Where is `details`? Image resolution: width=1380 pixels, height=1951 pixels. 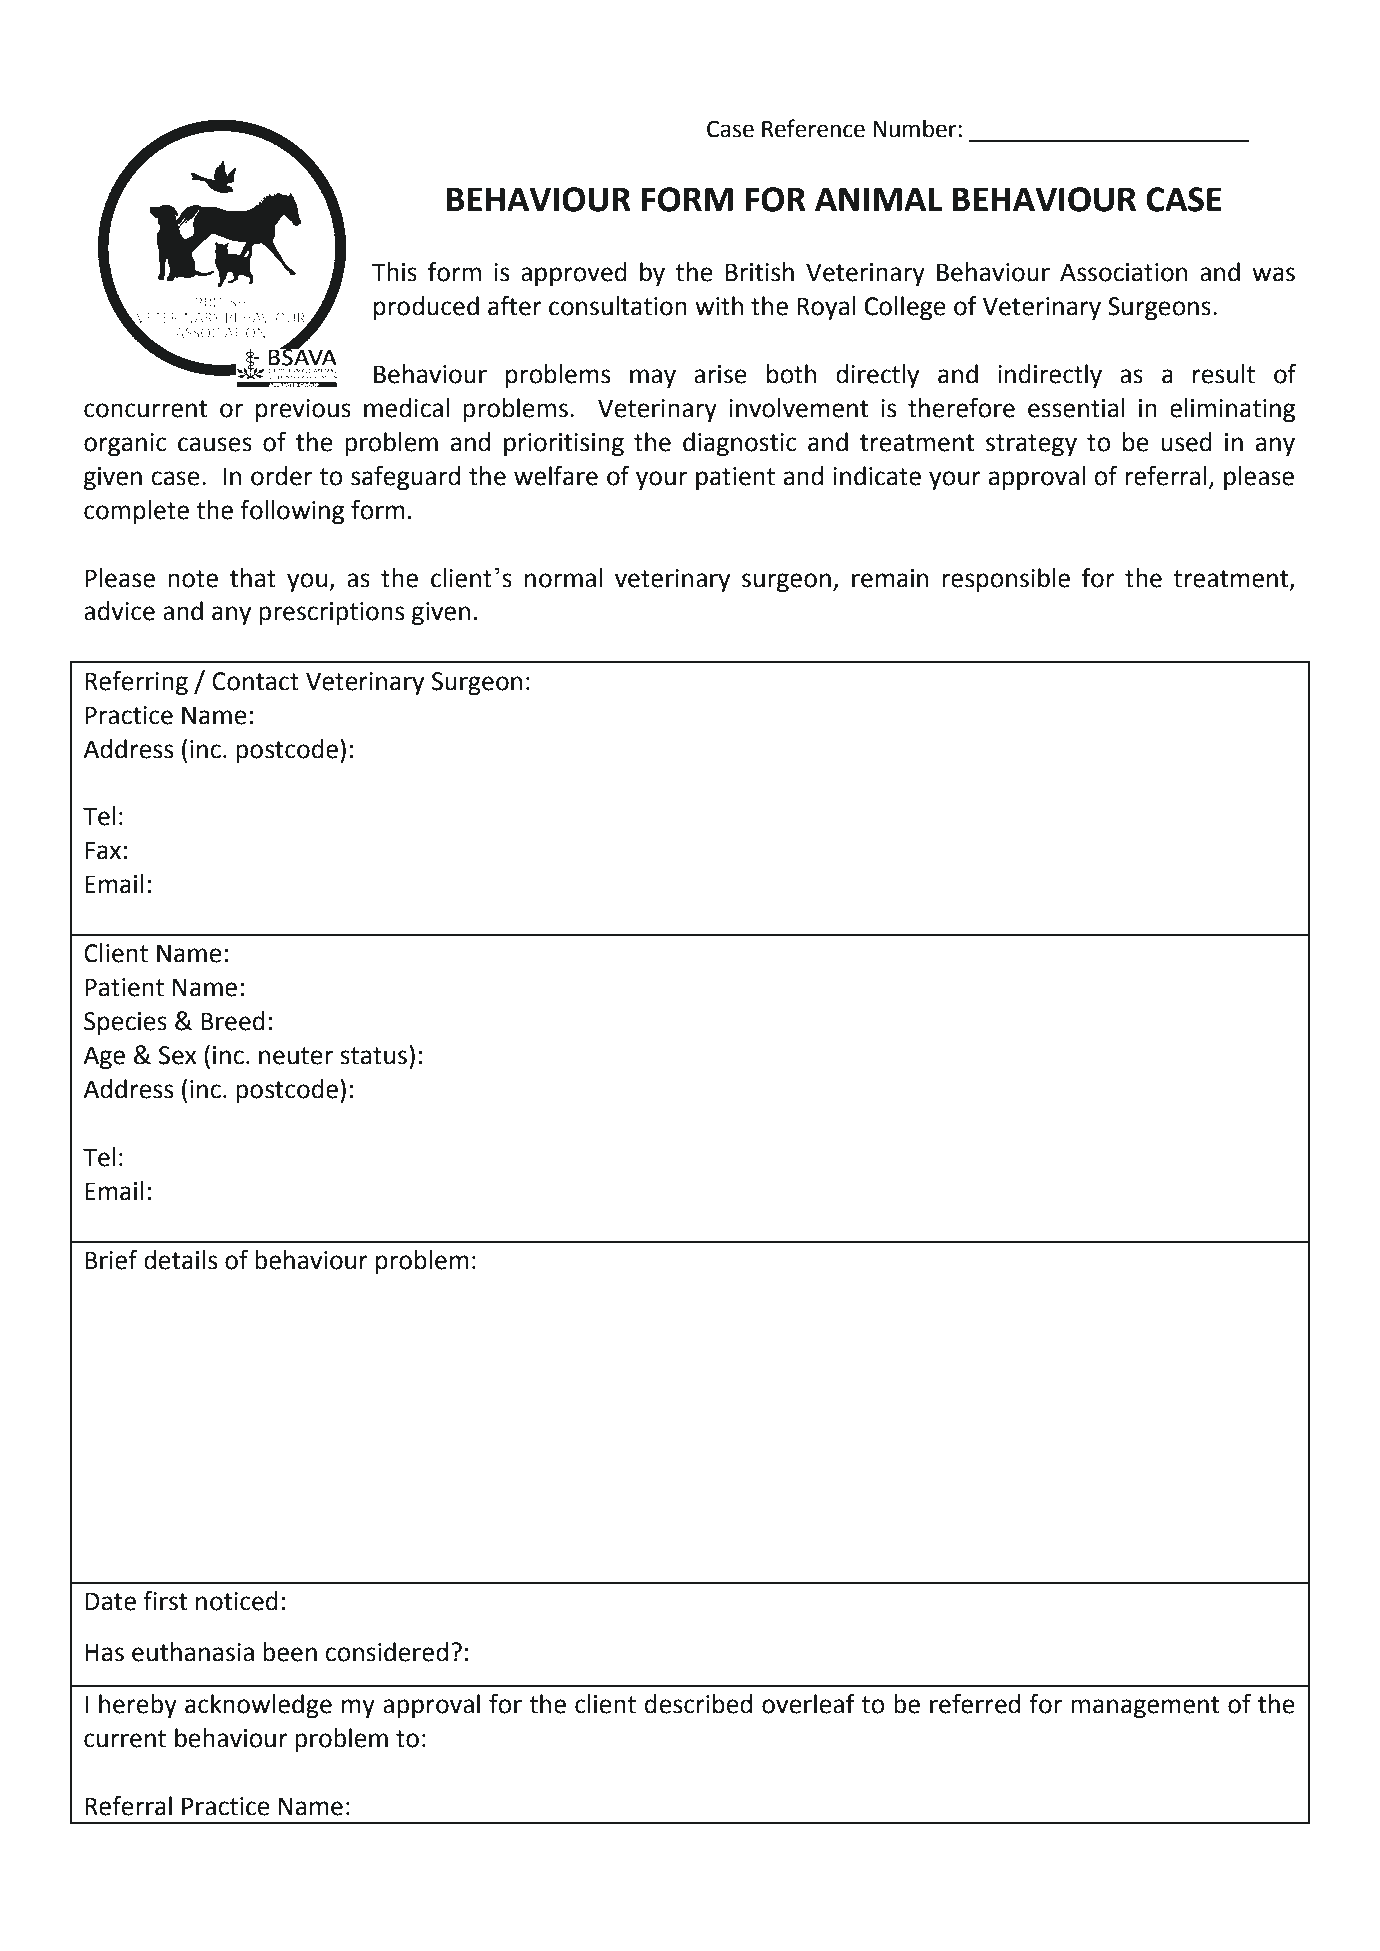
details is located at coordinates (180, 1260).
